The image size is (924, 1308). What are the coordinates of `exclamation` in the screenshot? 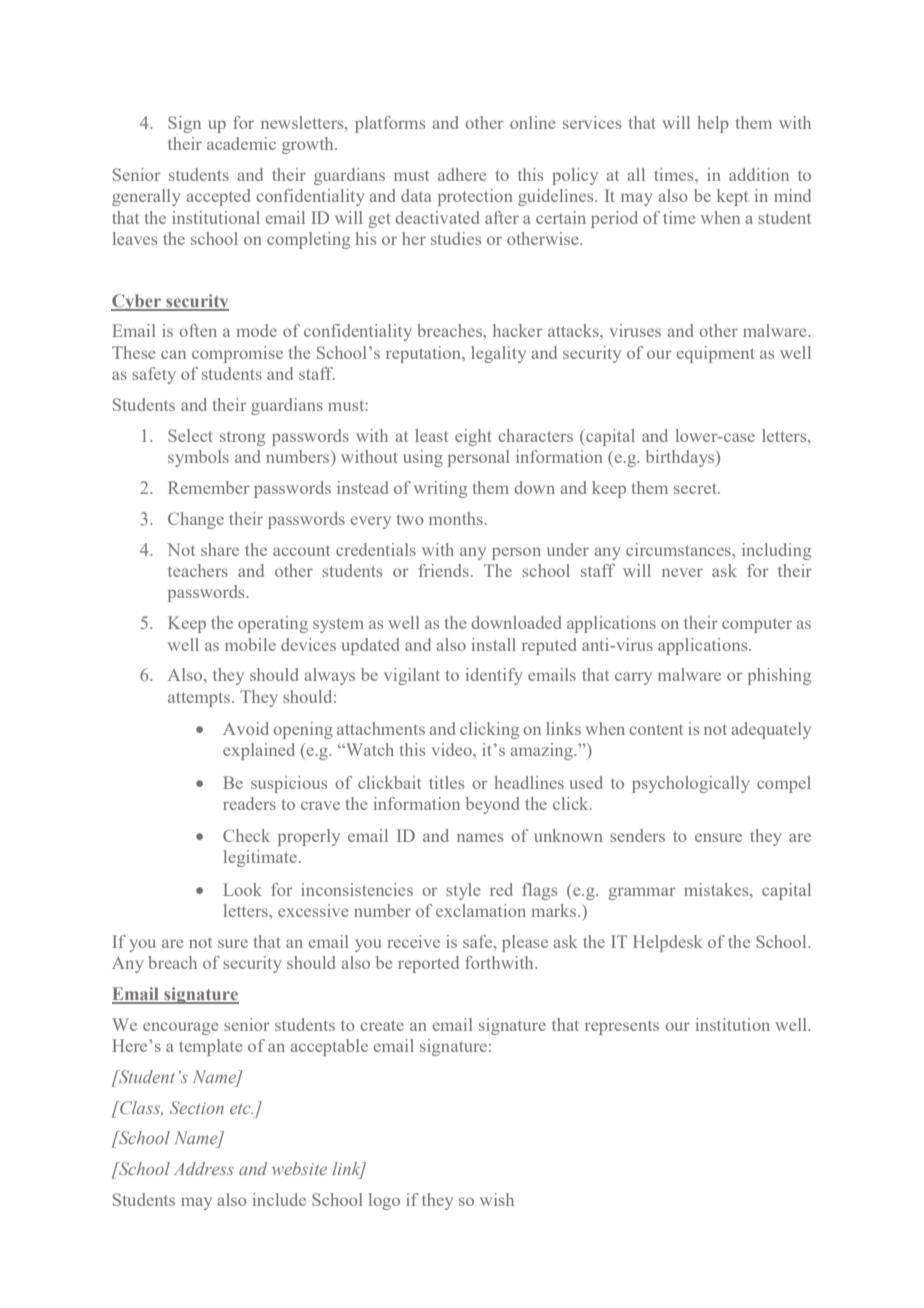 It's located at (481, 910).
